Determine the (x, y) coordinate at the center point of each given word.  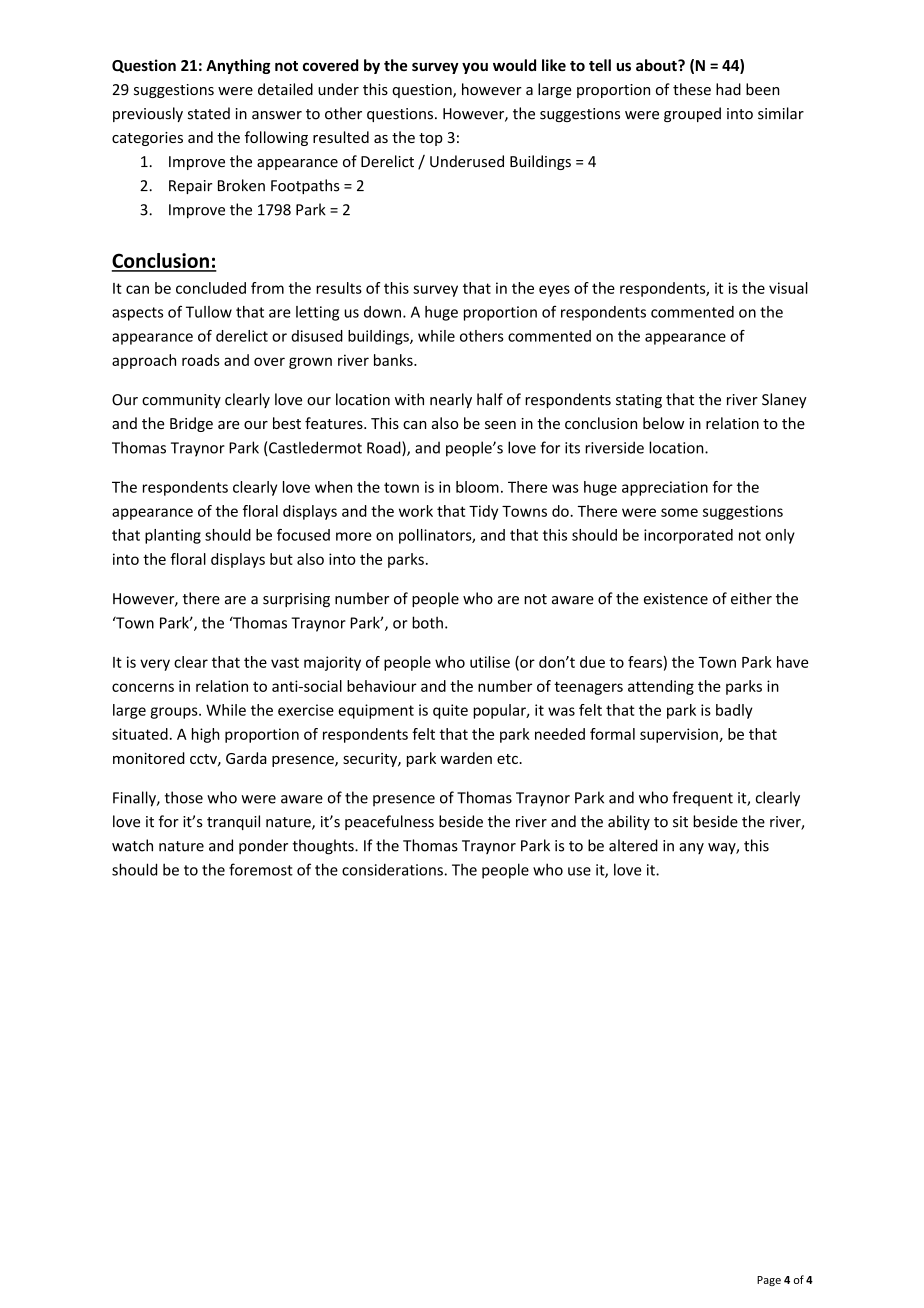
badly (734, 711)
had (728, 89)
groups (175, 713)
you (475, 68)
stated (209, 113)
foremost (261, 869)
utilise (490, 662)
